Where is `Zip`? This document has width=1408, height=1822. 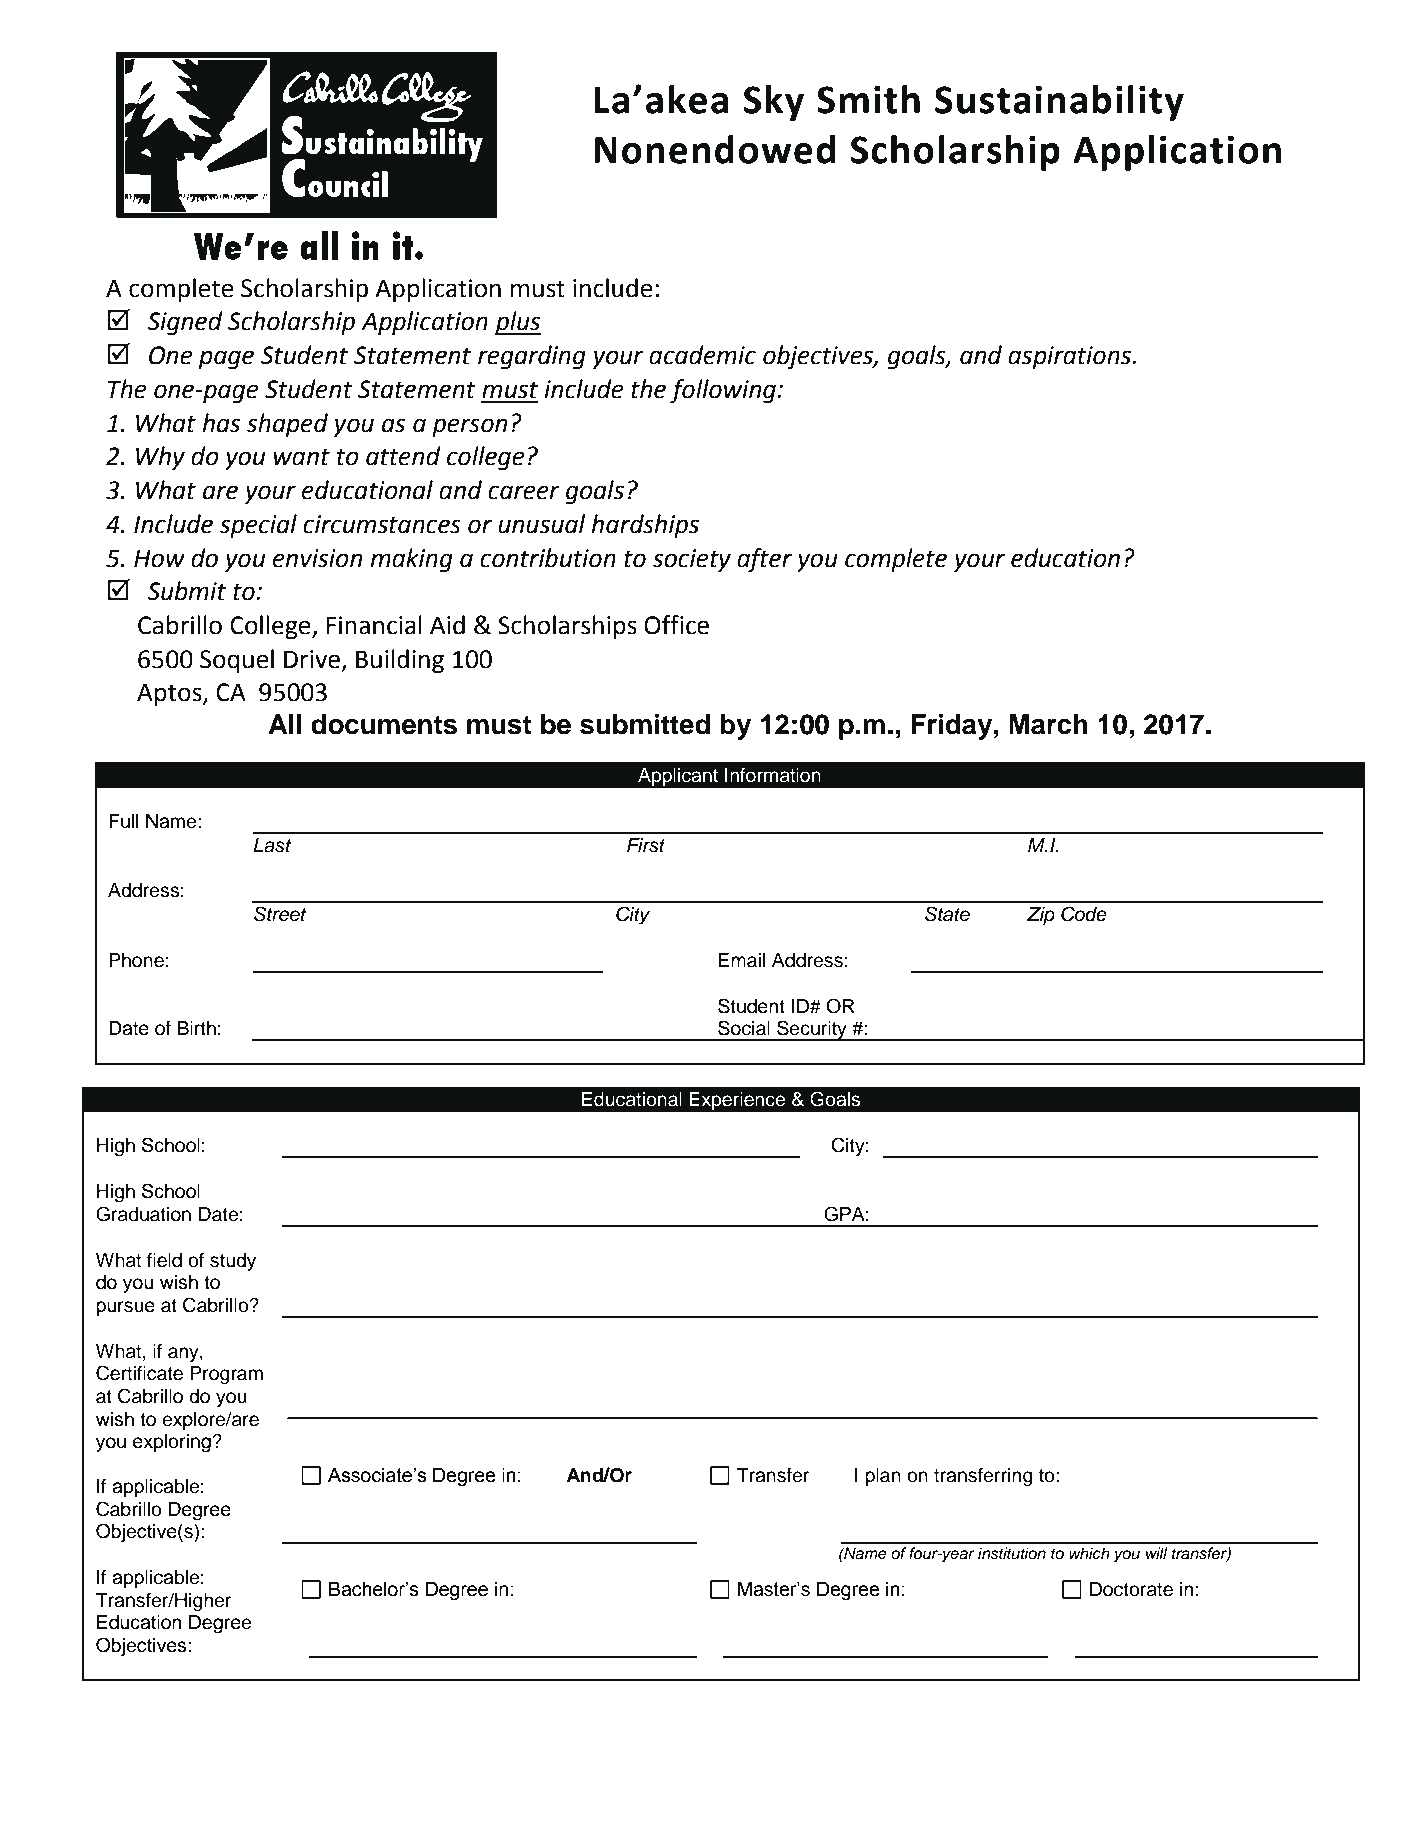 Zip is located at coordinates (1040, 916).
